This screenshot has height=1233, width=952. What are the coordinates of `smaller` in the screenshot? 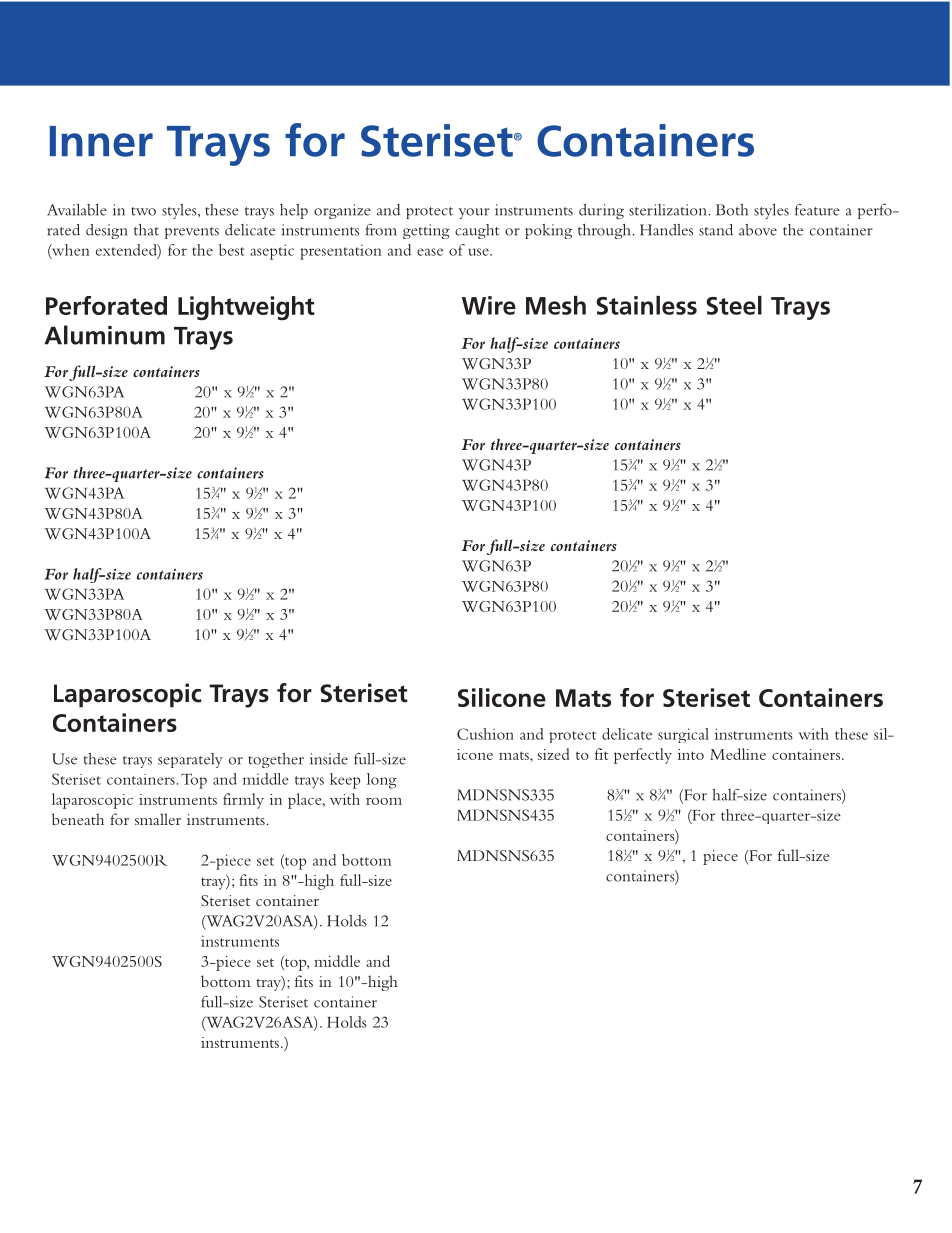 It's located at (158, 819).
